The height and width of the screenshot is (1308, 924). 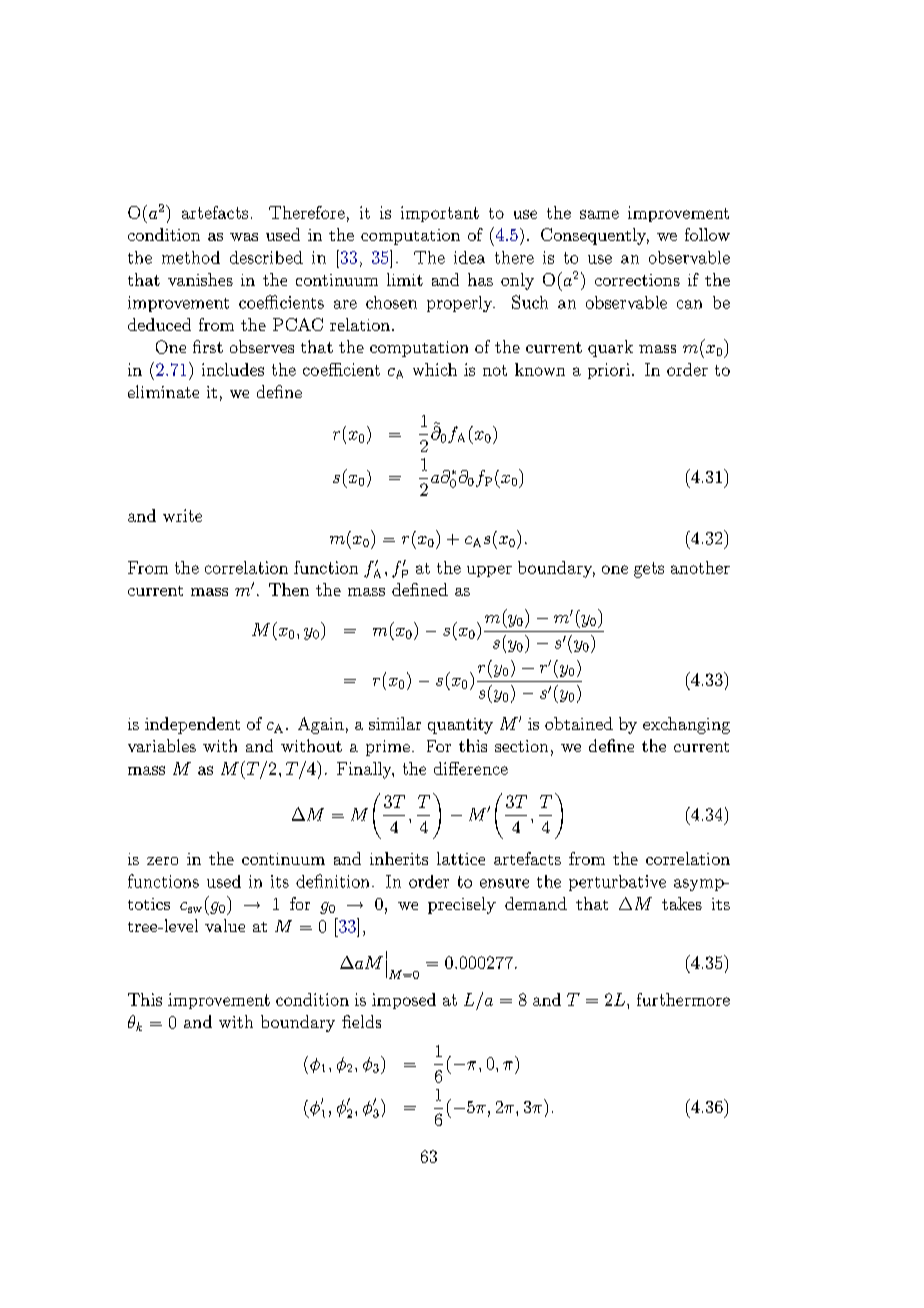 I want to click on value, so click(x=225, y=925).
